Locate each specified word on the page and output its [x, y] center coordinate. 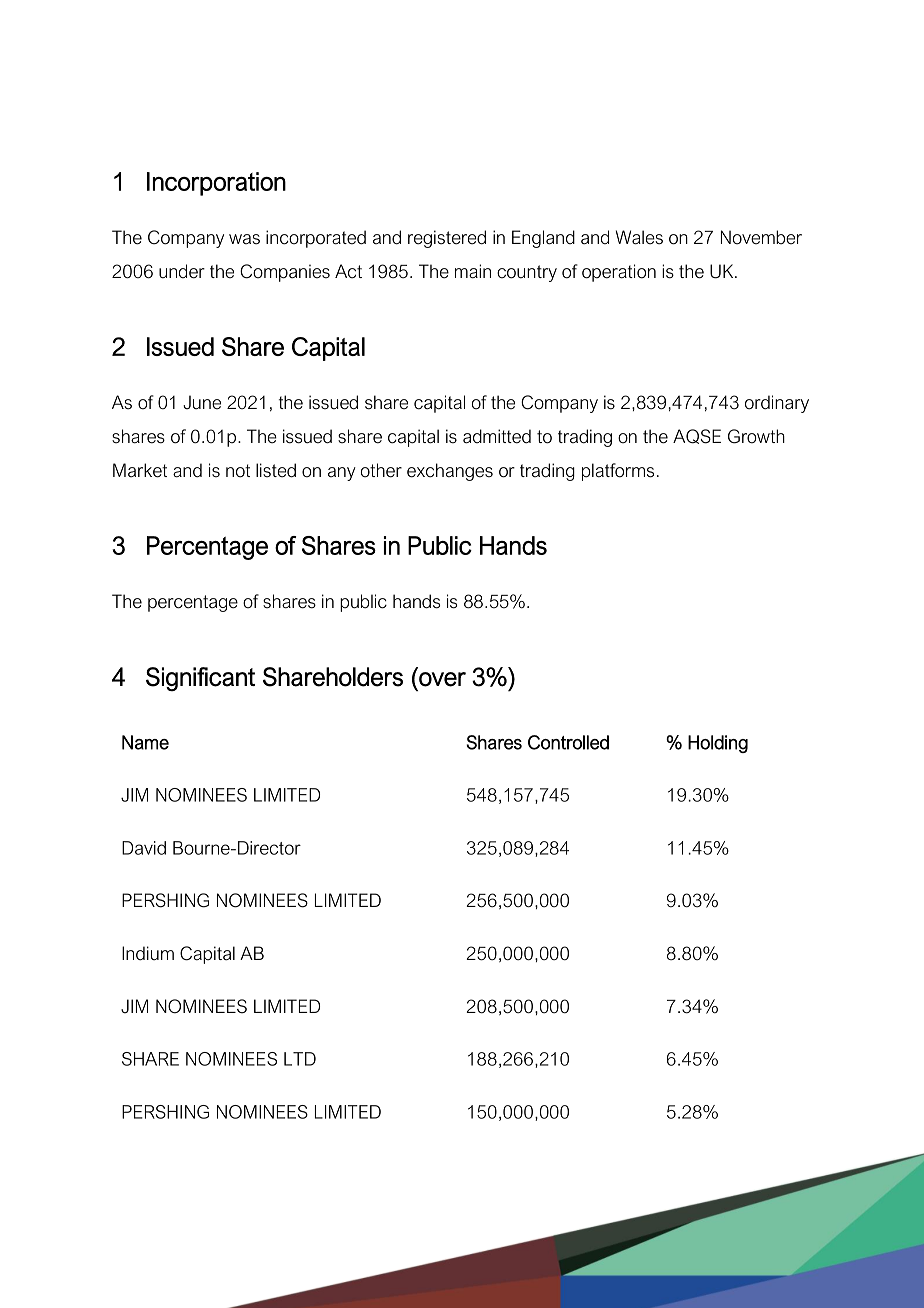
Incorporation [216, 184]
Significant [200, 679]
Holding [718, 744]
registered [447, 239]
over [442, 679]
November [761, 237]
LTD [300, 1059]
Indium [148, 953]
